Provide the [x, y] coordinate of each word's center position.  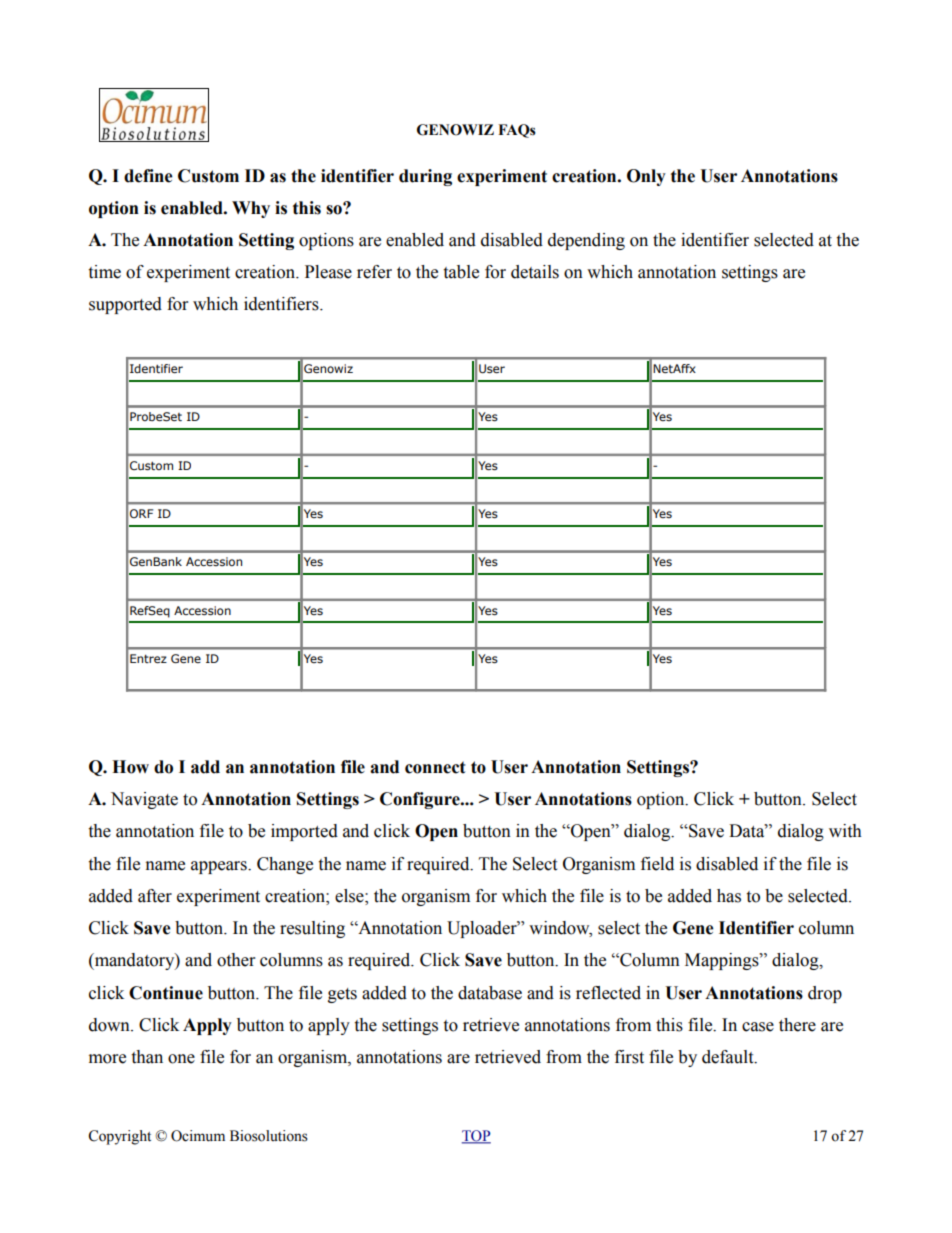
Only [646, 177]
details [535, 272]
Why [251, 209]
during [425, 177]
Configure [421, 800]
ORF [141, 513]
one [181, 1059]
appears [220, 867]
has [729, 896]
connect [435, 767]
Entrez [148, 658]
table [461, 272]
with [845, 831]
